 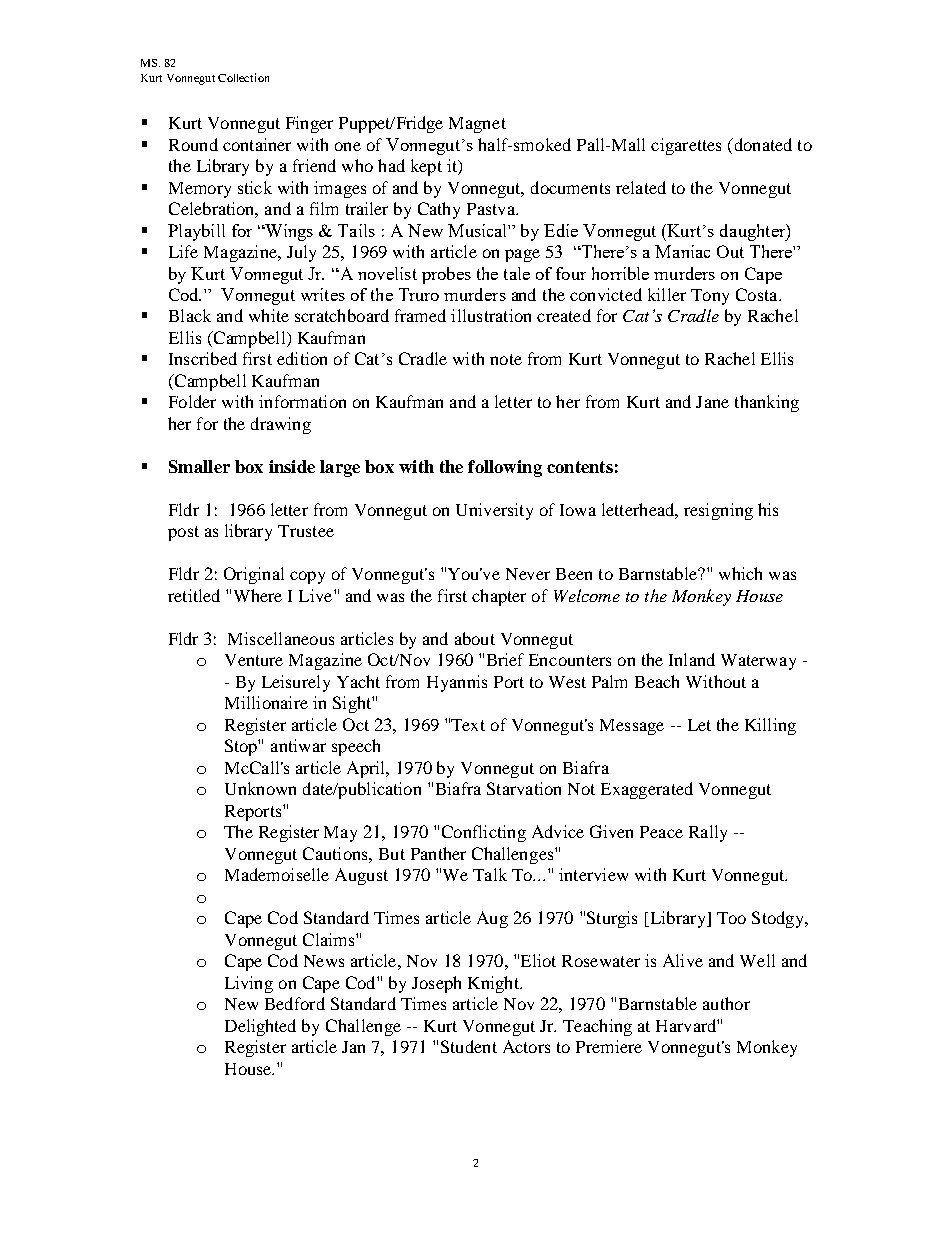 What do you see at coordinates (686, 146) in the image?
I see `cigarettes` at bounding box center [686, 146].
